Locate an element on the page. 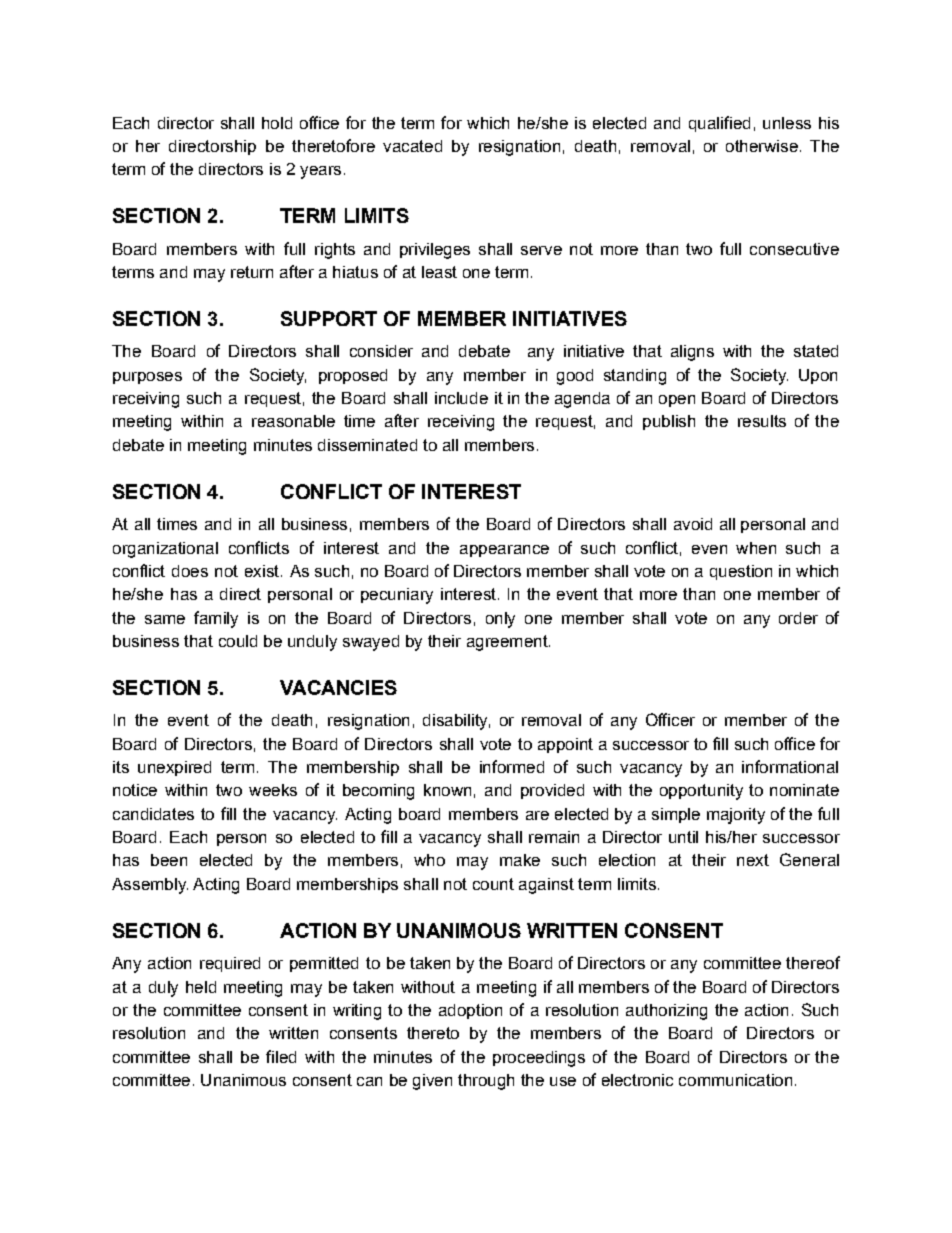 The image size is (952, 1233). filed is located at coordinates (281, 1056).
